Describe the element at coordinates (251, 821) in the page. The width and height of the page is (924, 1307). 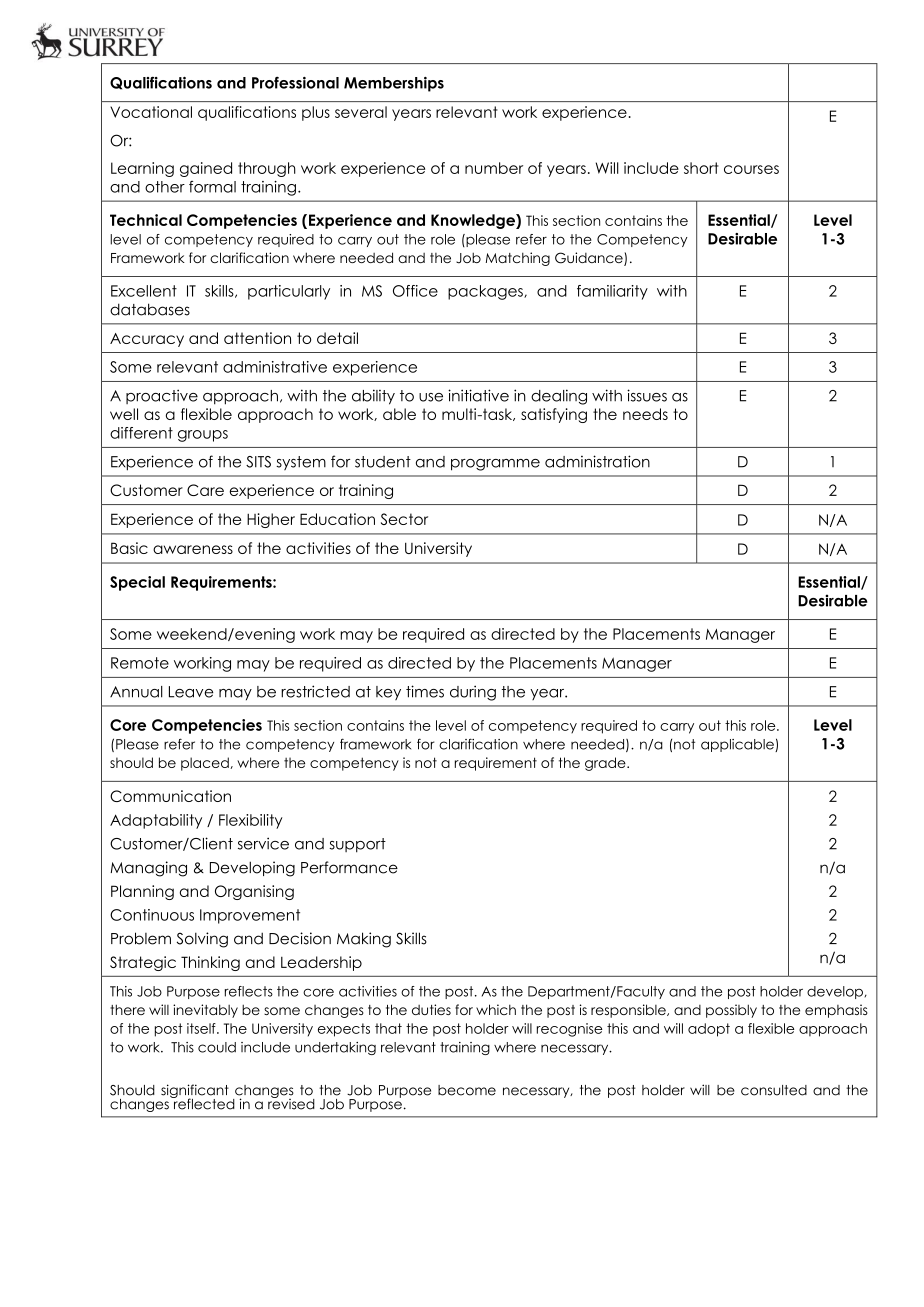
I see `Flexibility` at that location.
